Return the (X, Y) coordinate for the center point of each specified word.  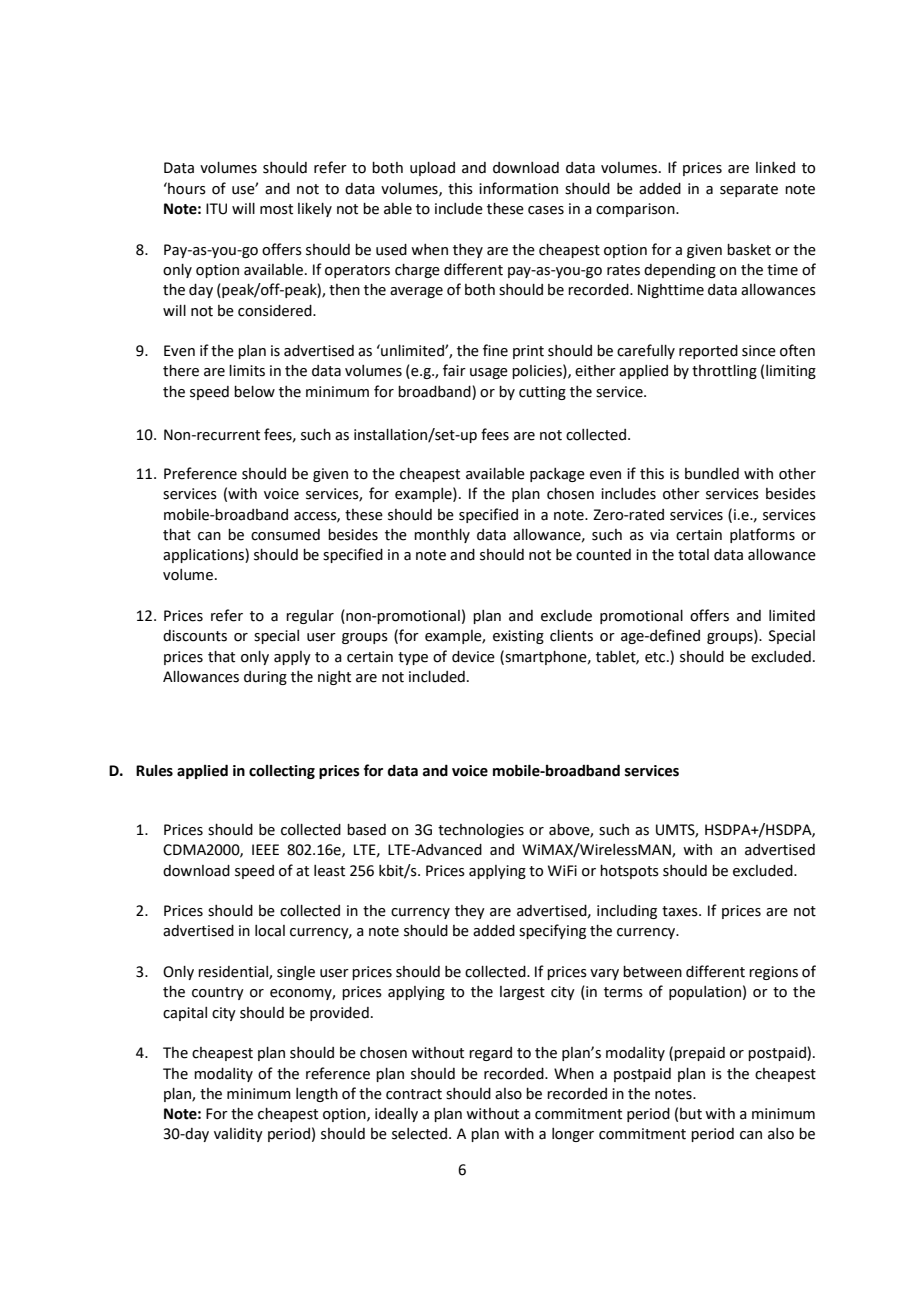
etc (656, 657)
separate (749, 190)
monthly (442, 536)
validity (238, 1135)
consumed (285, 535)
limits (247, 371)
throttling (724, 372)
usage (489, 373)
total (693, 555)
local (270, 931)
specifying (552, 931)
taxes (681, 911)
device (473, 657)
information (518, 188)
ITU (216, 209)
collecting (282, 772)
